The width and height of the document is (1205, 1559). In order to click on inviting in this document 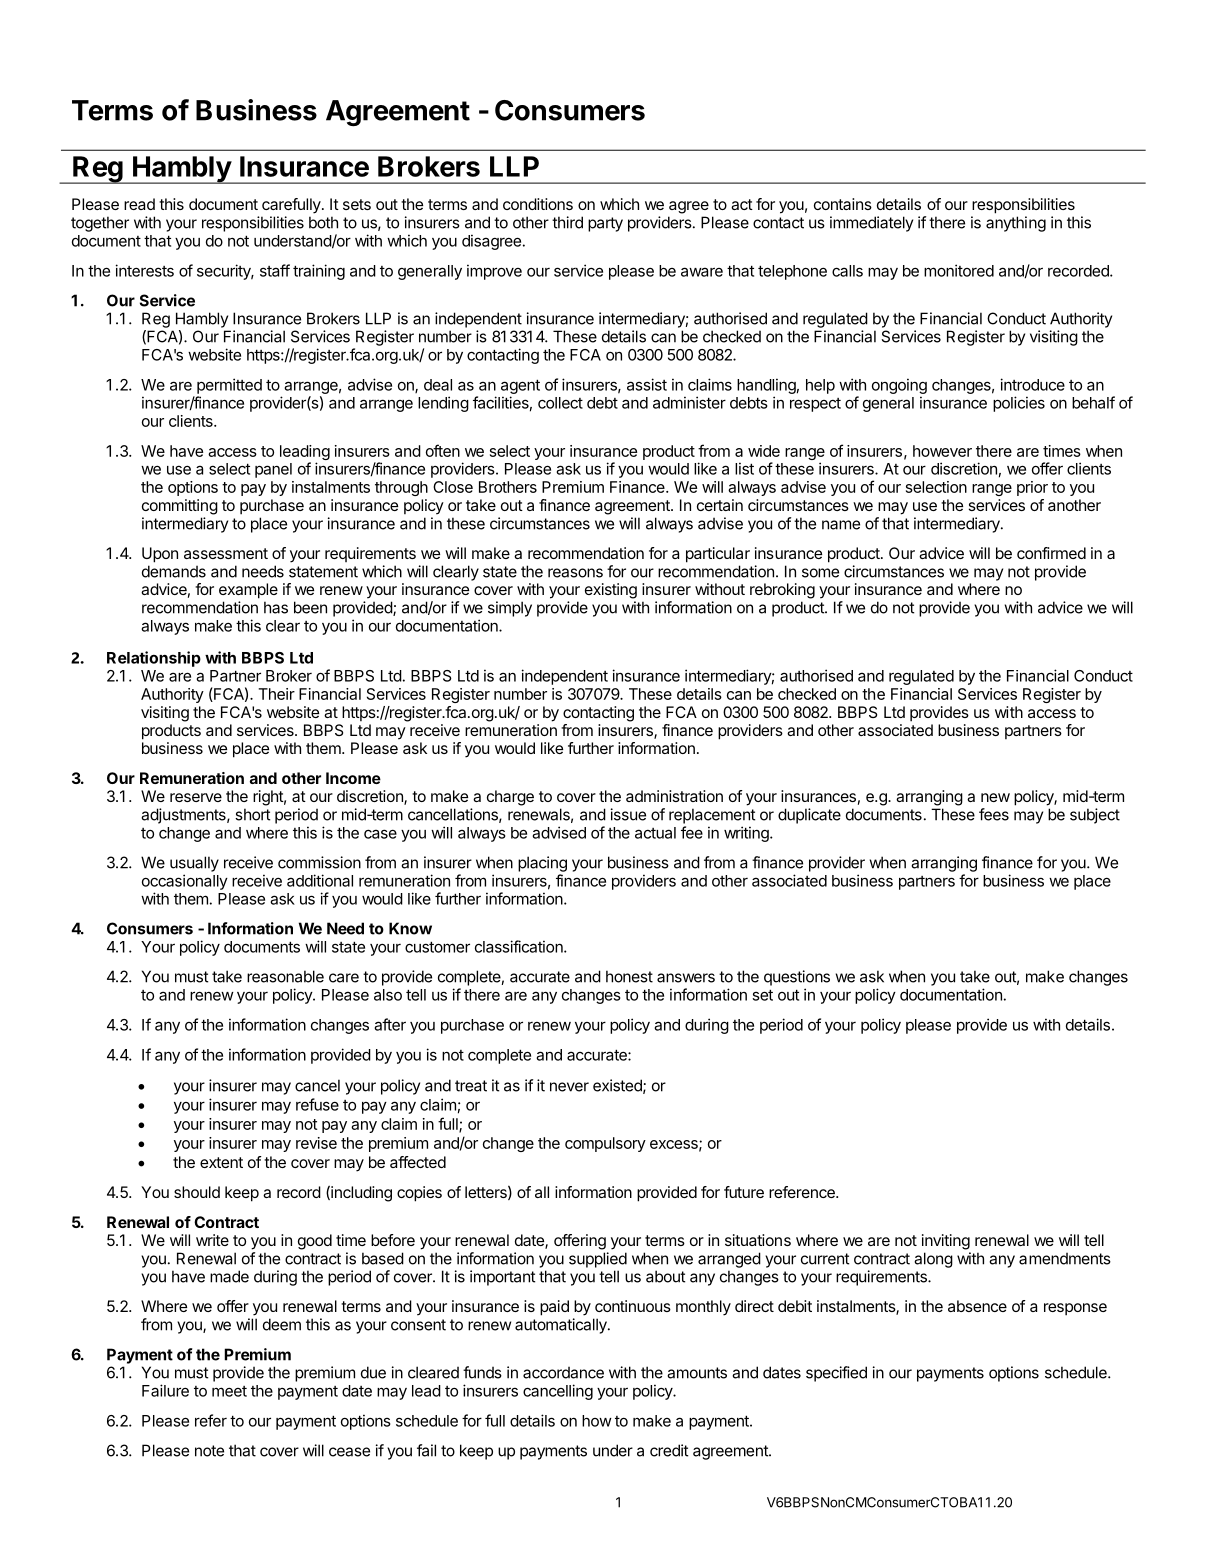, I will do `click(946, 1242)`.
